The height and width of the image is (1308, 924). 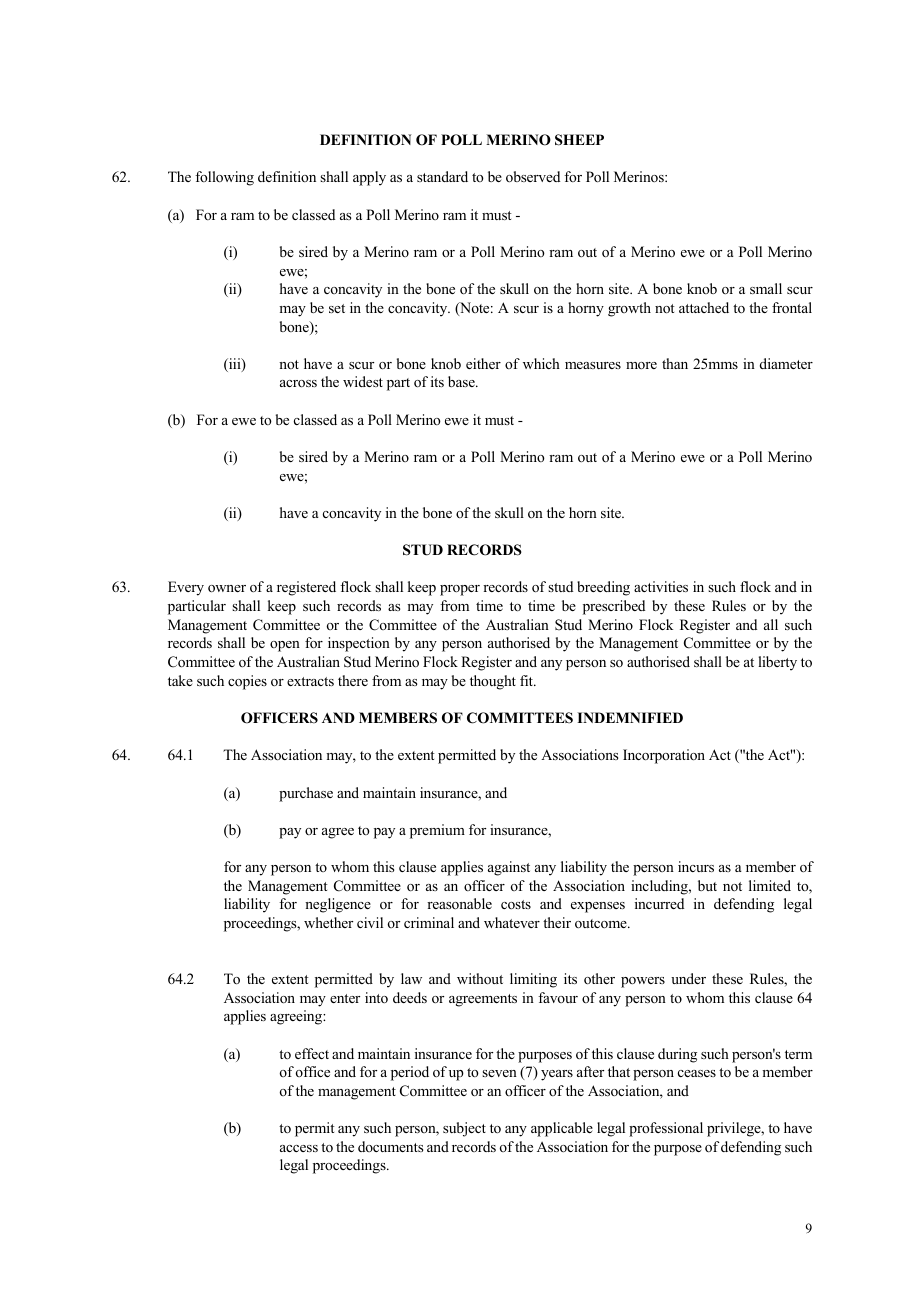 I want to click on following, so click(x=224, y=178).
